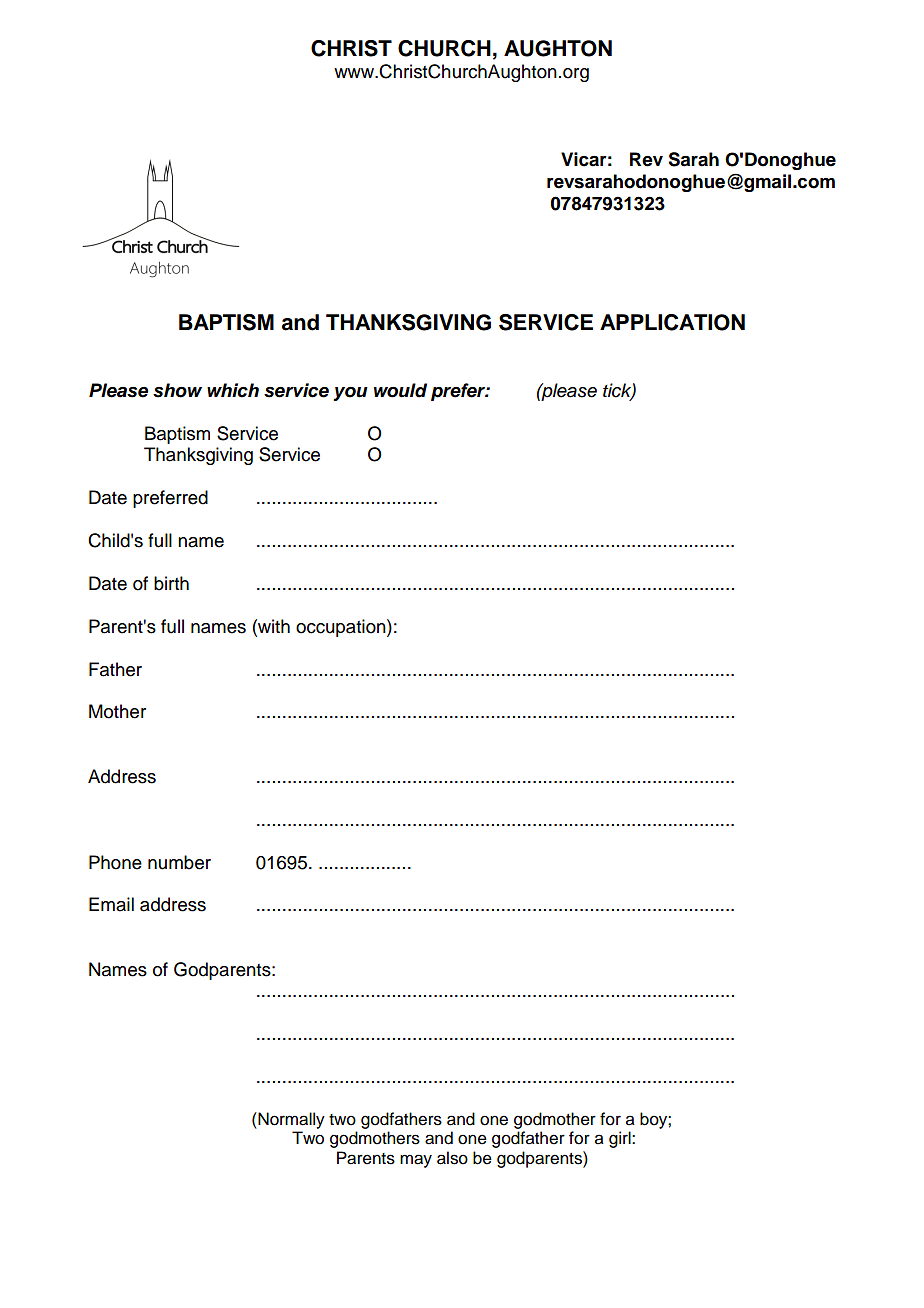 This screenshot has width=924, height=1308. What do you see at coordinates (400, 390) in the screenshot?
I see `would` at bounding box center [400, 390].
